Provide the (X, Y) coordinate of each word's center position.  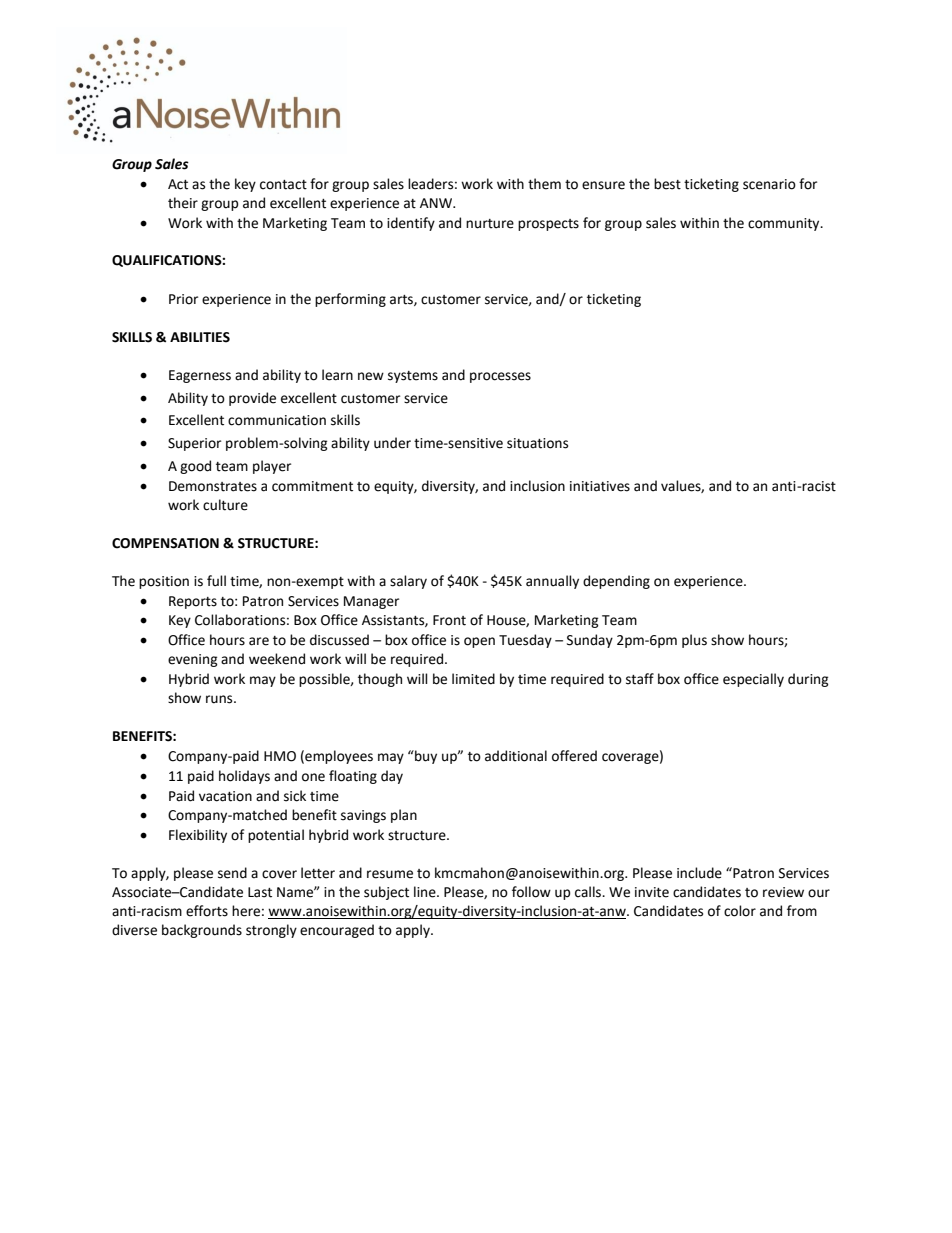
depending (616, 582)
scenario (769, 184)
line (426, 892)
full (216, 581)
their (183, 203)
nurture (490, 224)
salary (408, 582)
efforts (207, 911)
